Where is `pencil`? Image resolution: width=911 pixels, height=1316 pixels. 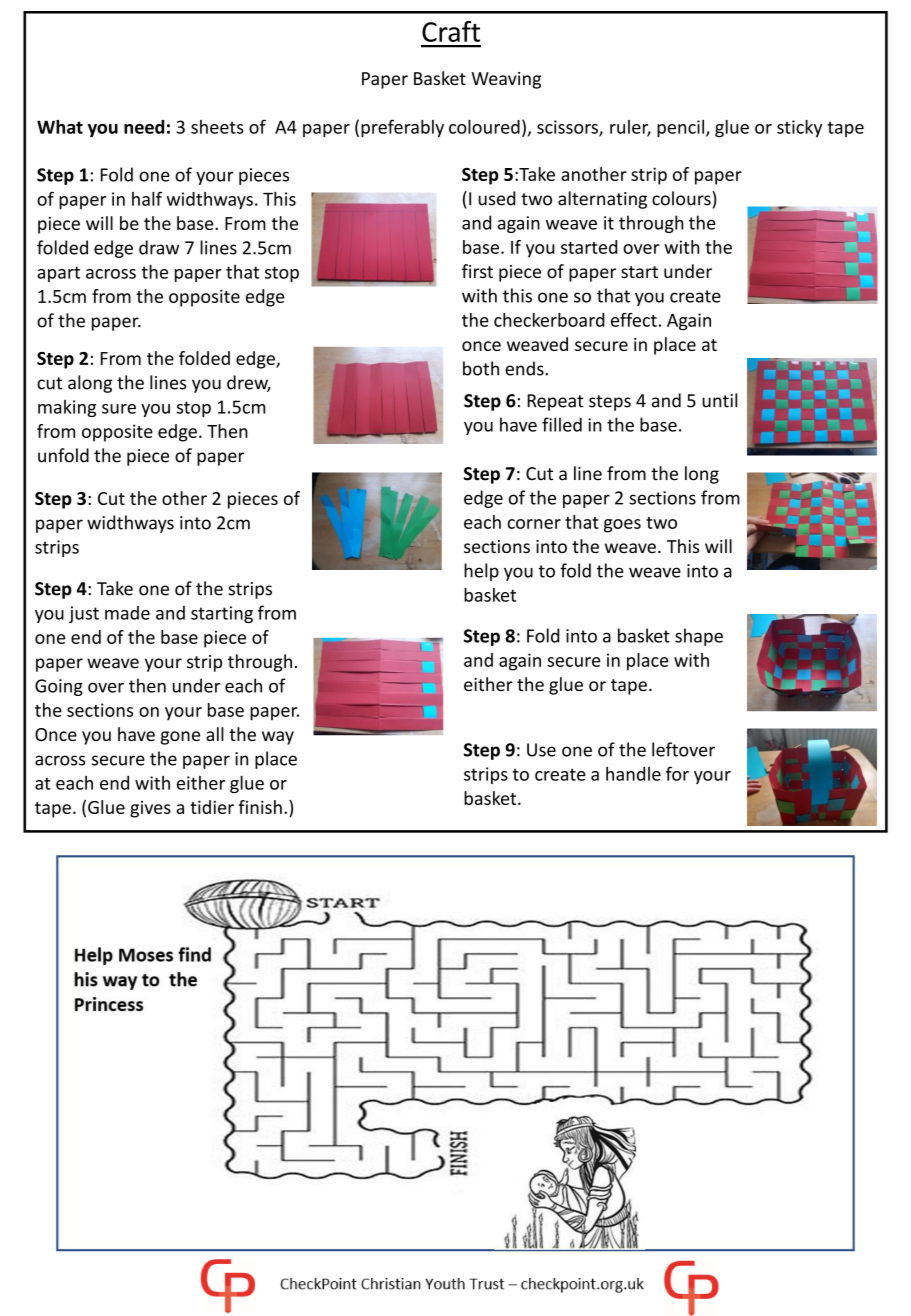 pencil is located at coordinates (680, 128).
